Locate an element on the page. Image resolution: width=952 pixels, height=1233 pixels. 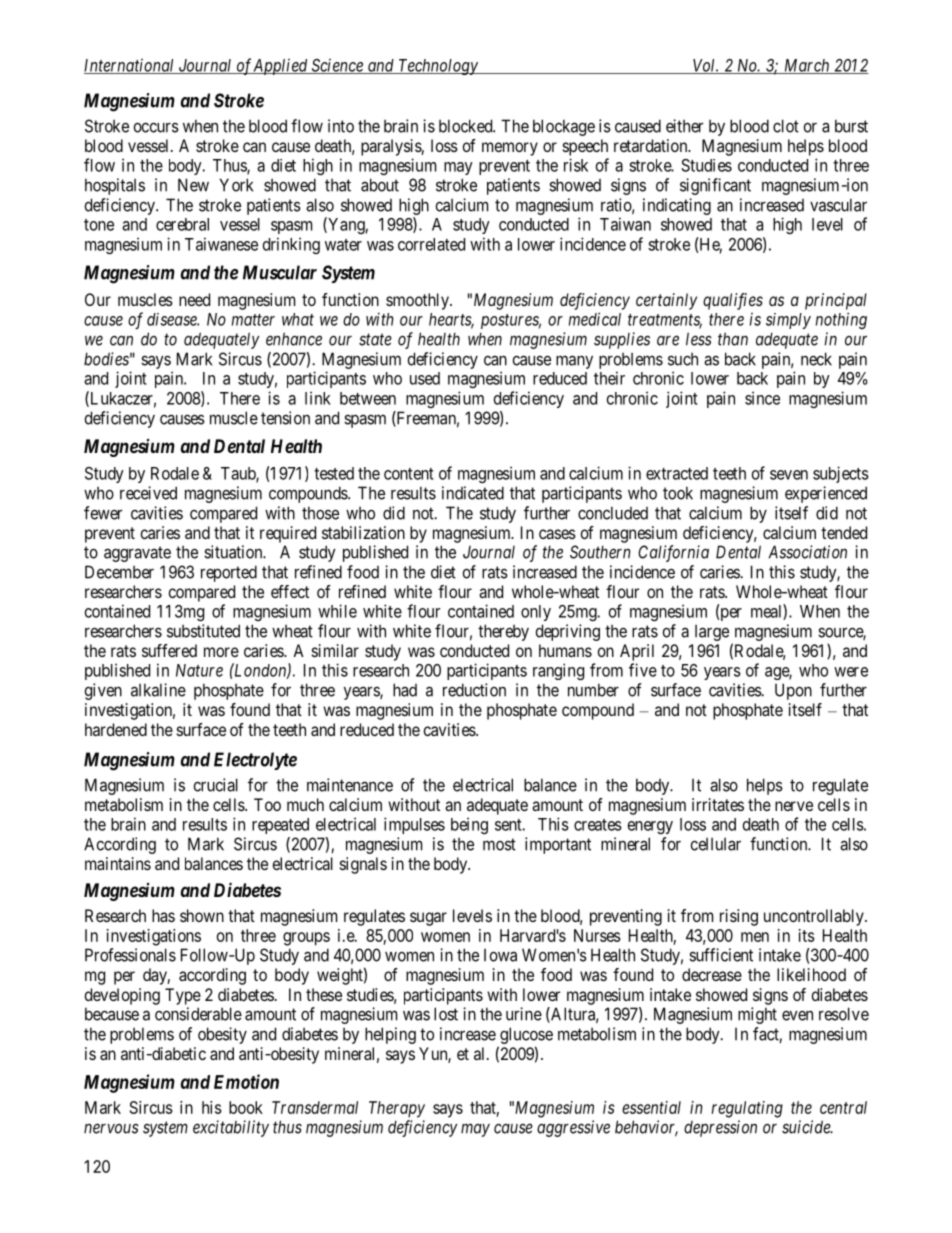
substituted is located at coordinates (203, 631).
